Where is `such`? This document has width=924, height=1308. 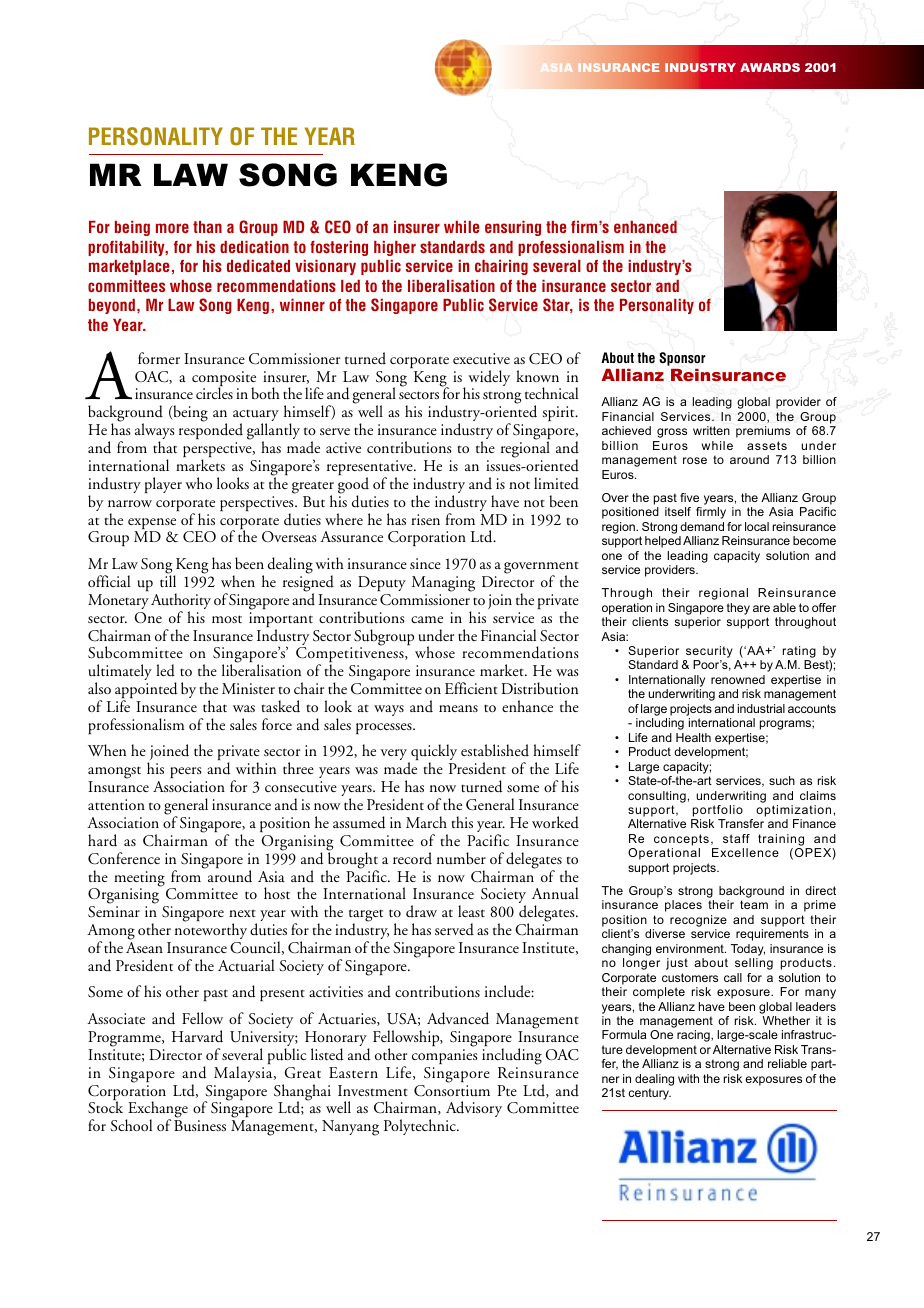 such is located at coordinates (782, 780).
